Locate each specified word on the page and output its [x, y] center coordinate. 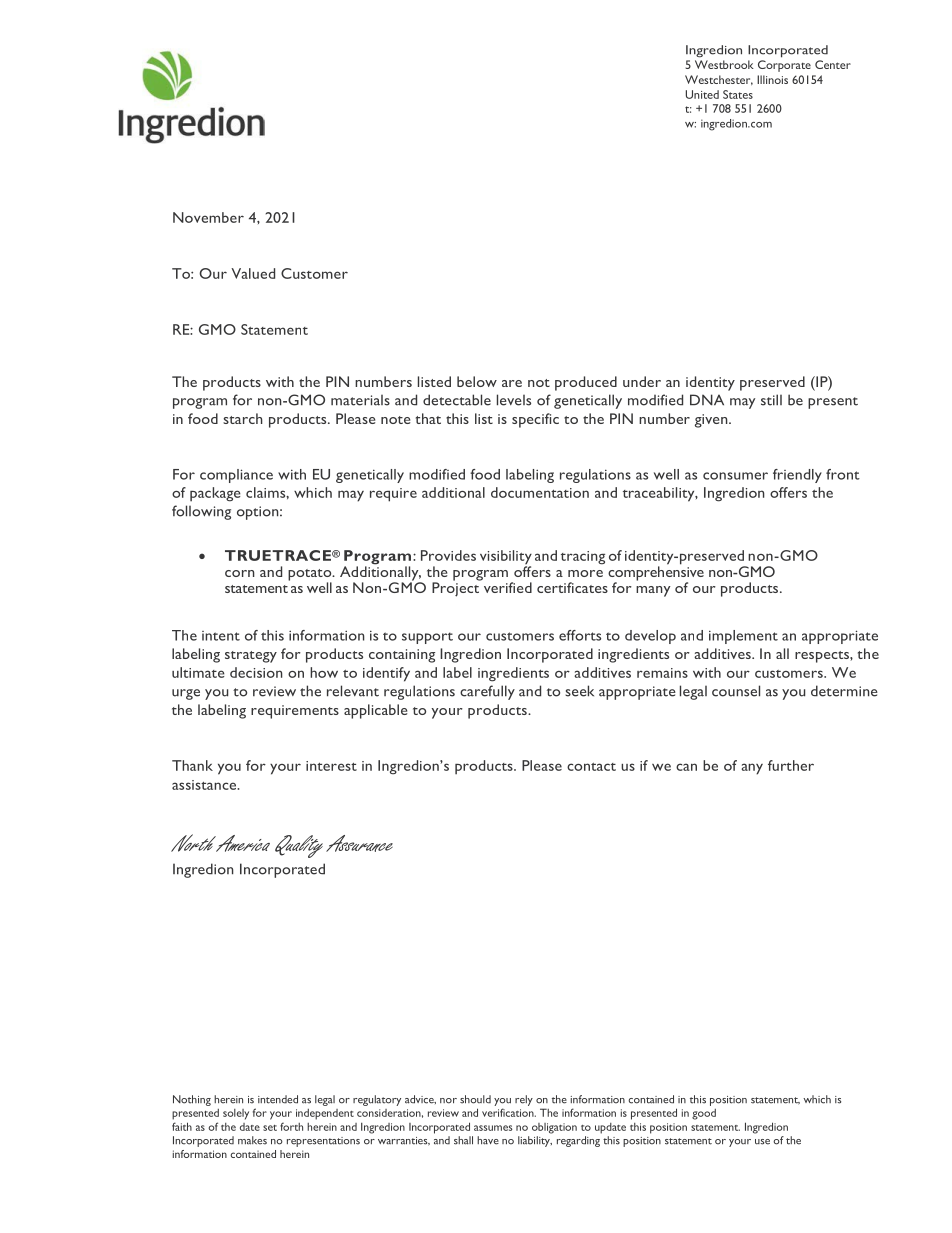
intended [278, 1099]
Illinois [772, 79]
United [702, 94]
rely [524, 1100]
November [208, 217]
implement [743, 637]
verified [508, 587]
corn [240, 573]
